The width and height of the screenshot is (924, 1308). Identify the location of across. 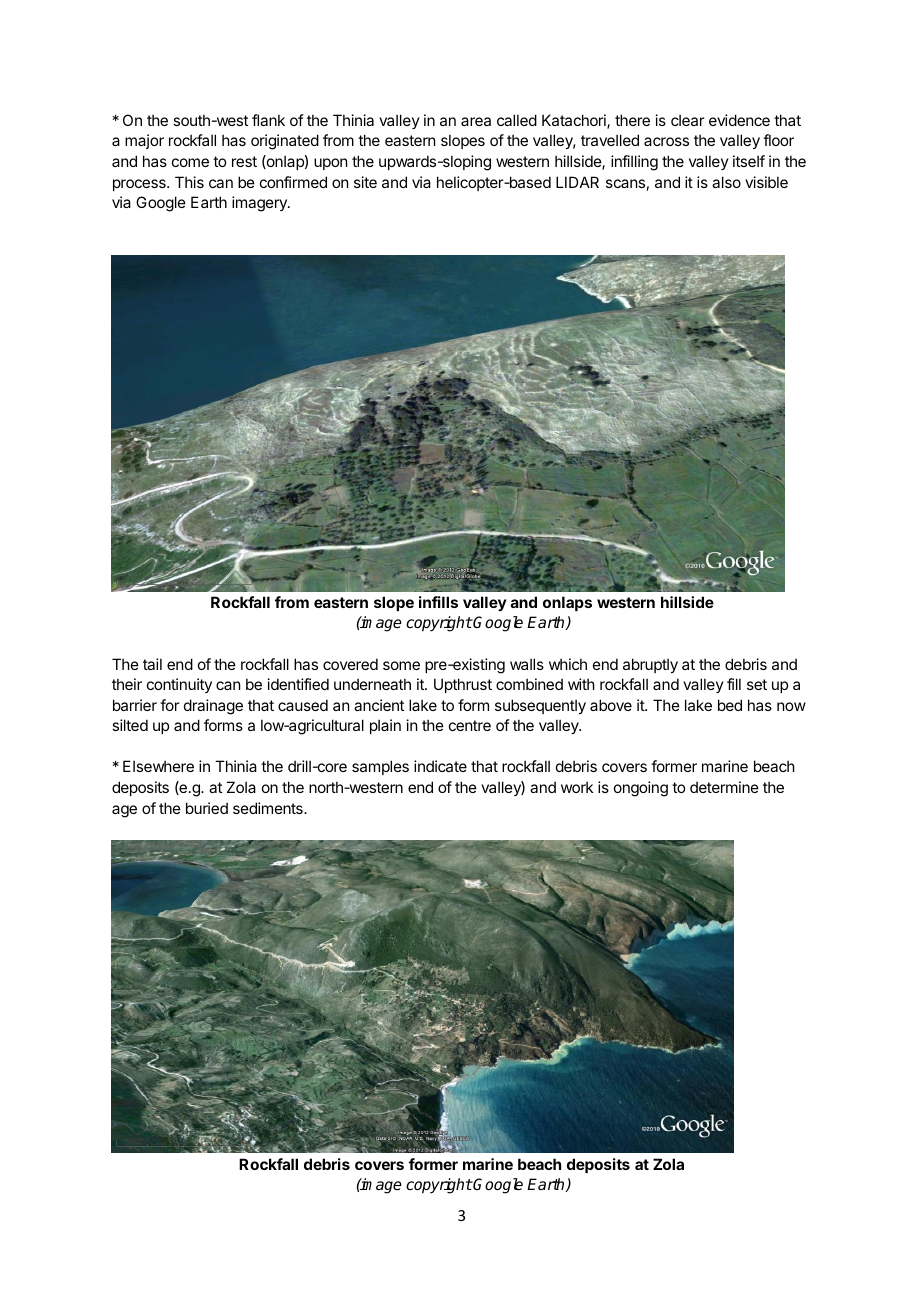
(666, 141).
